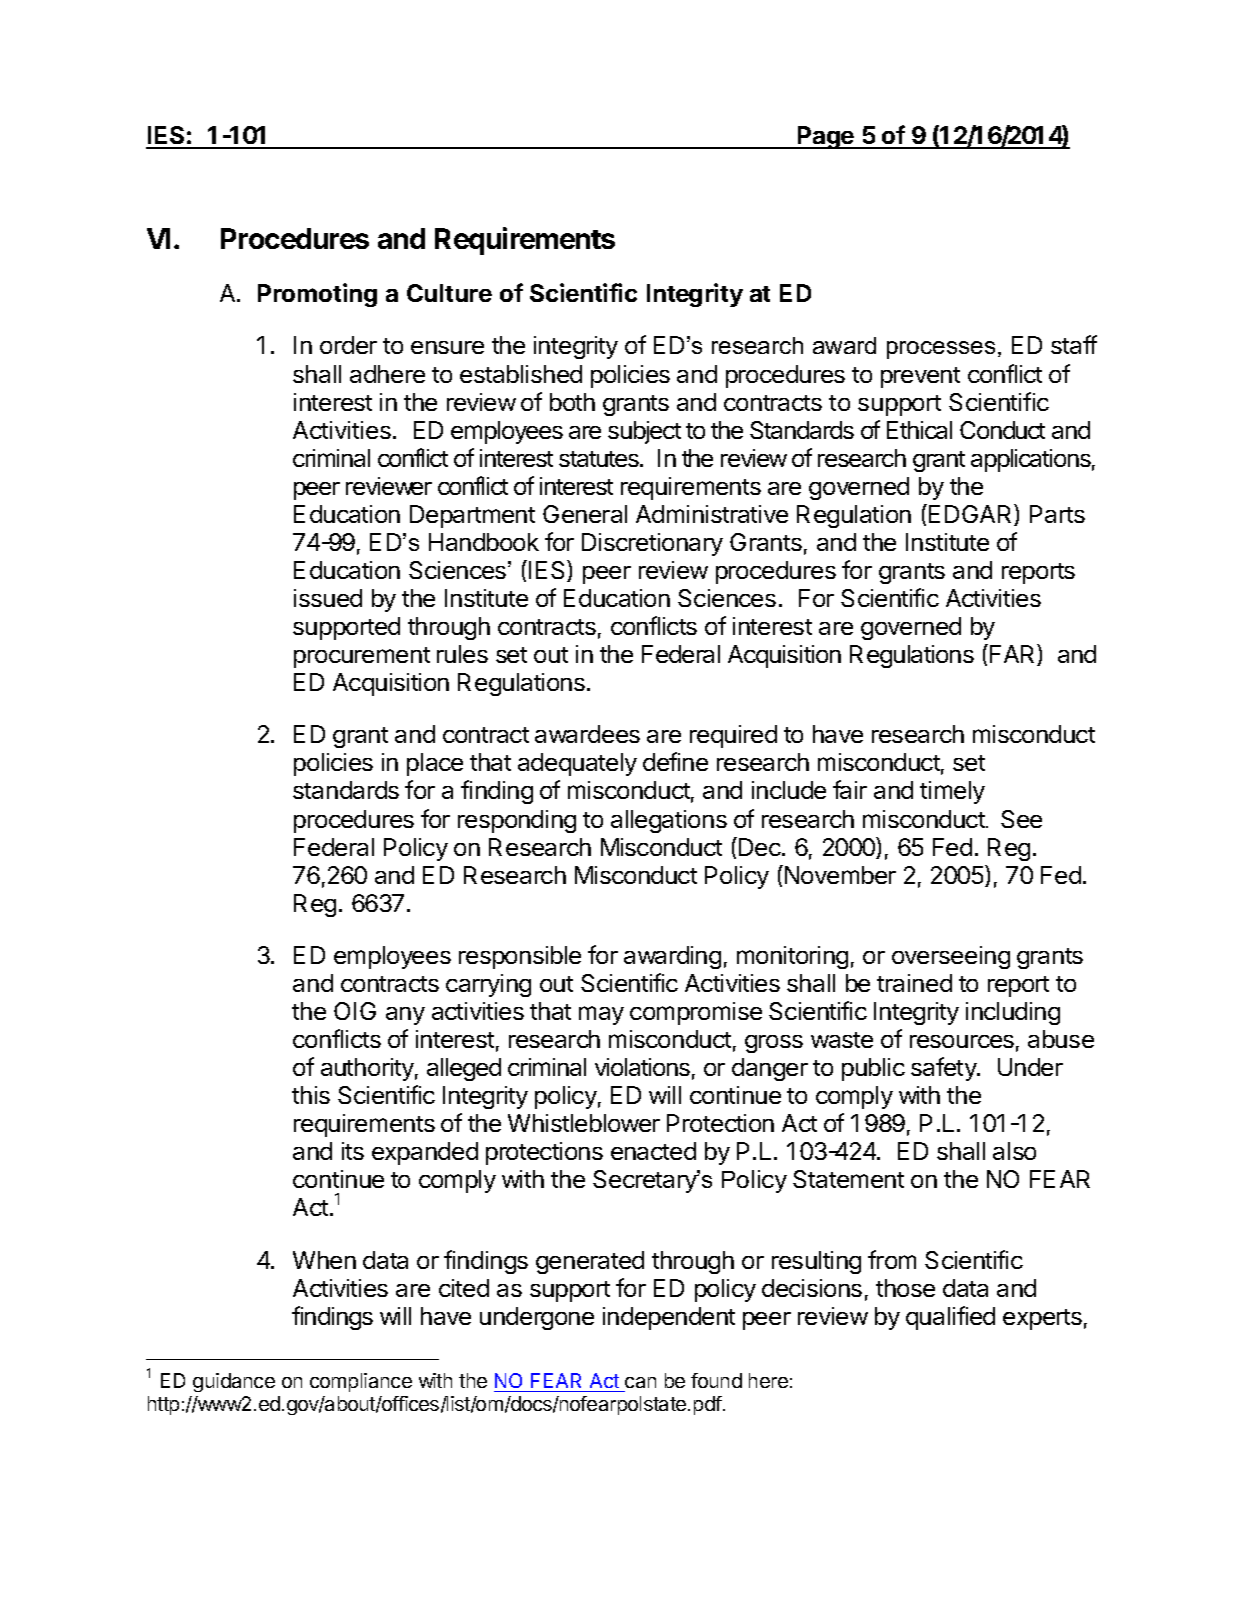 This screenshot has height=1609, width=1244. Describe the element at coordinates (951, 957) in the screenshot. I see `overseeing` at that location.
